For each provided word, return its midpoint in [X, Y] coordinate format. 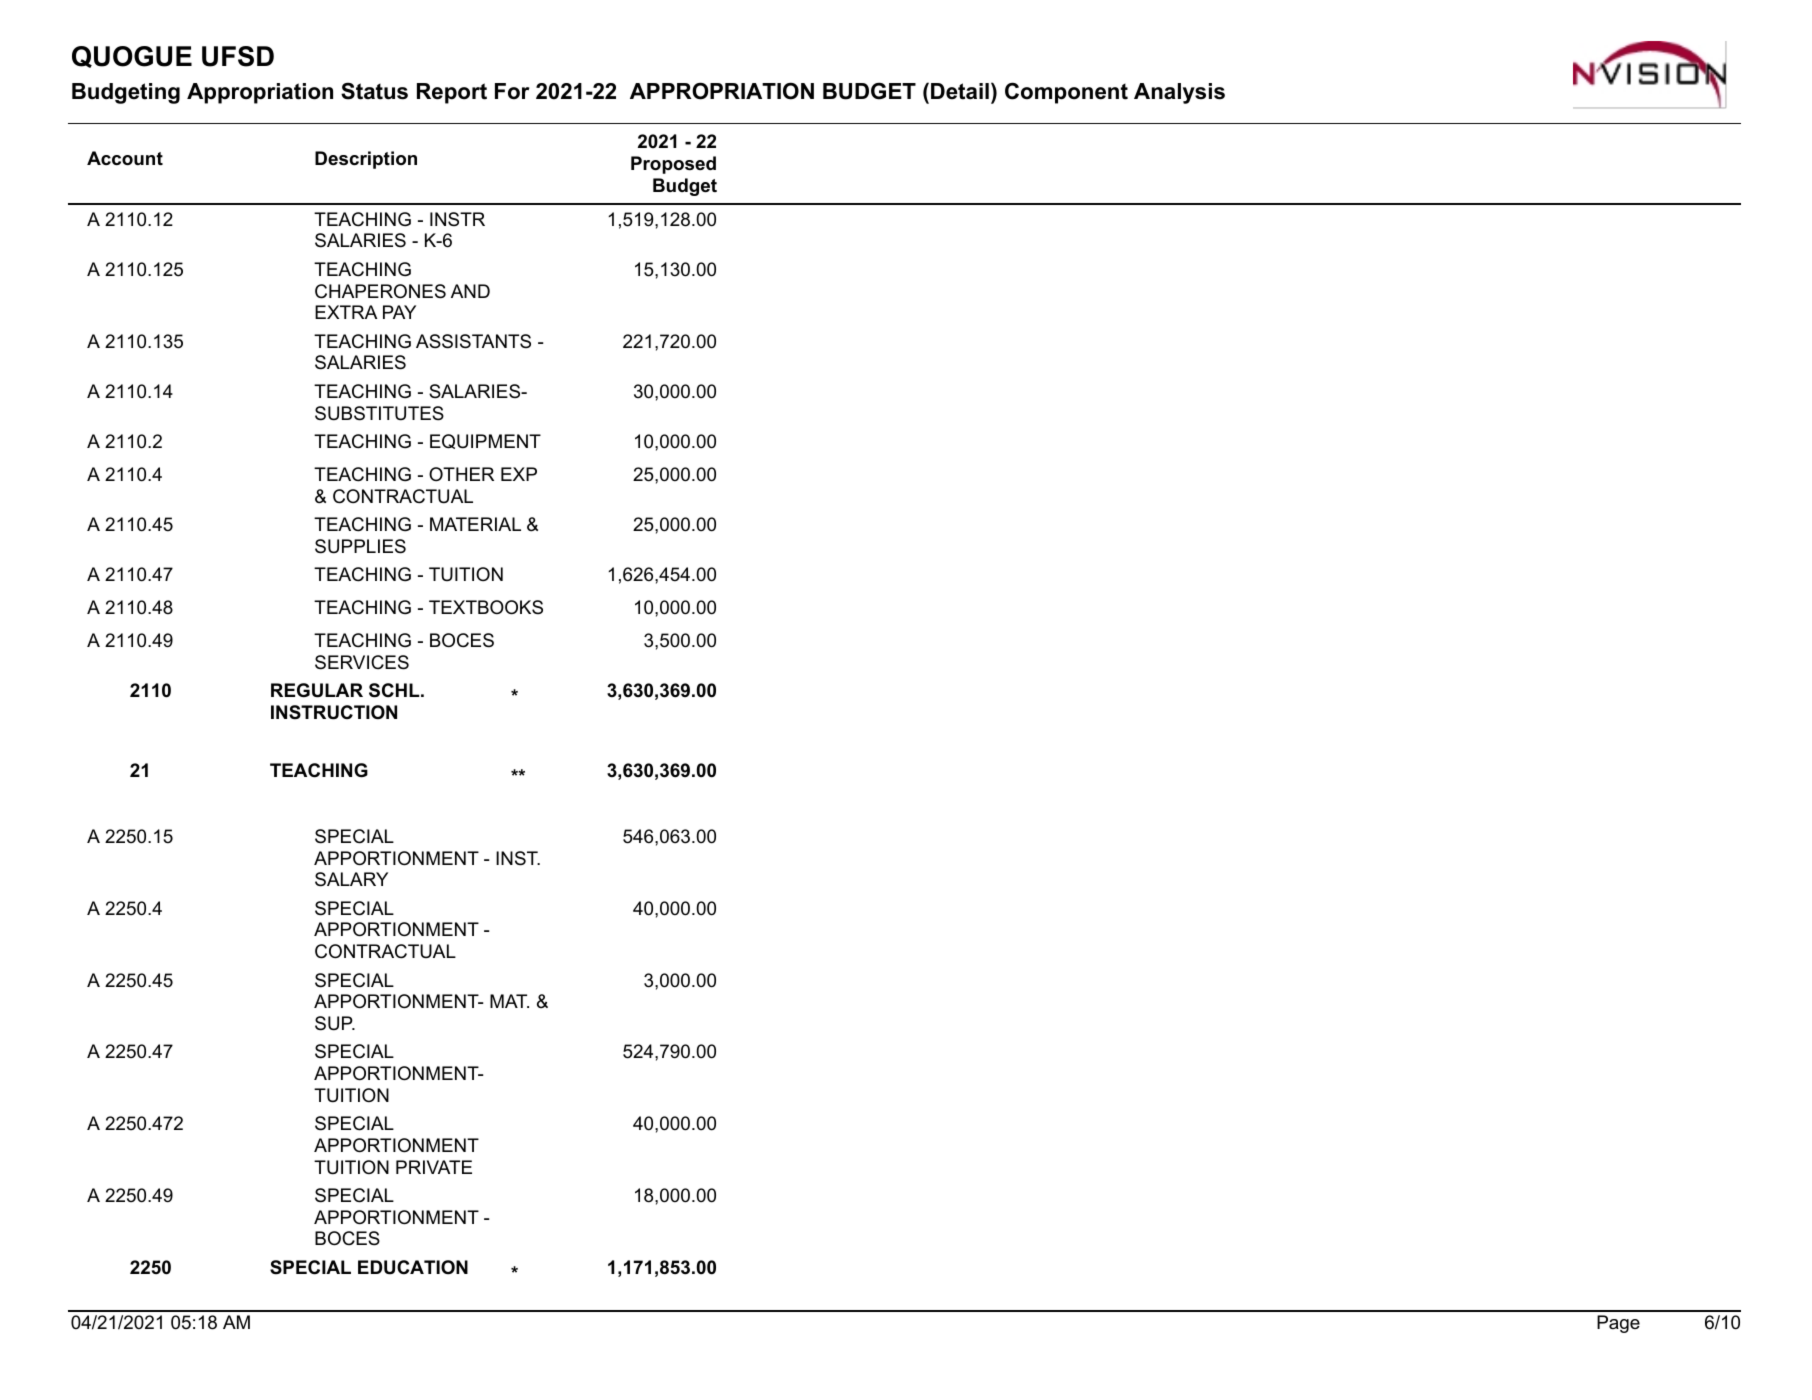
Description [366, 160]
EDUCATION [413, 1267]
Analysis [1179, 93]
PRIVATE [434, 1167]
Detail [958, 91]
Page [1618, 1324]
